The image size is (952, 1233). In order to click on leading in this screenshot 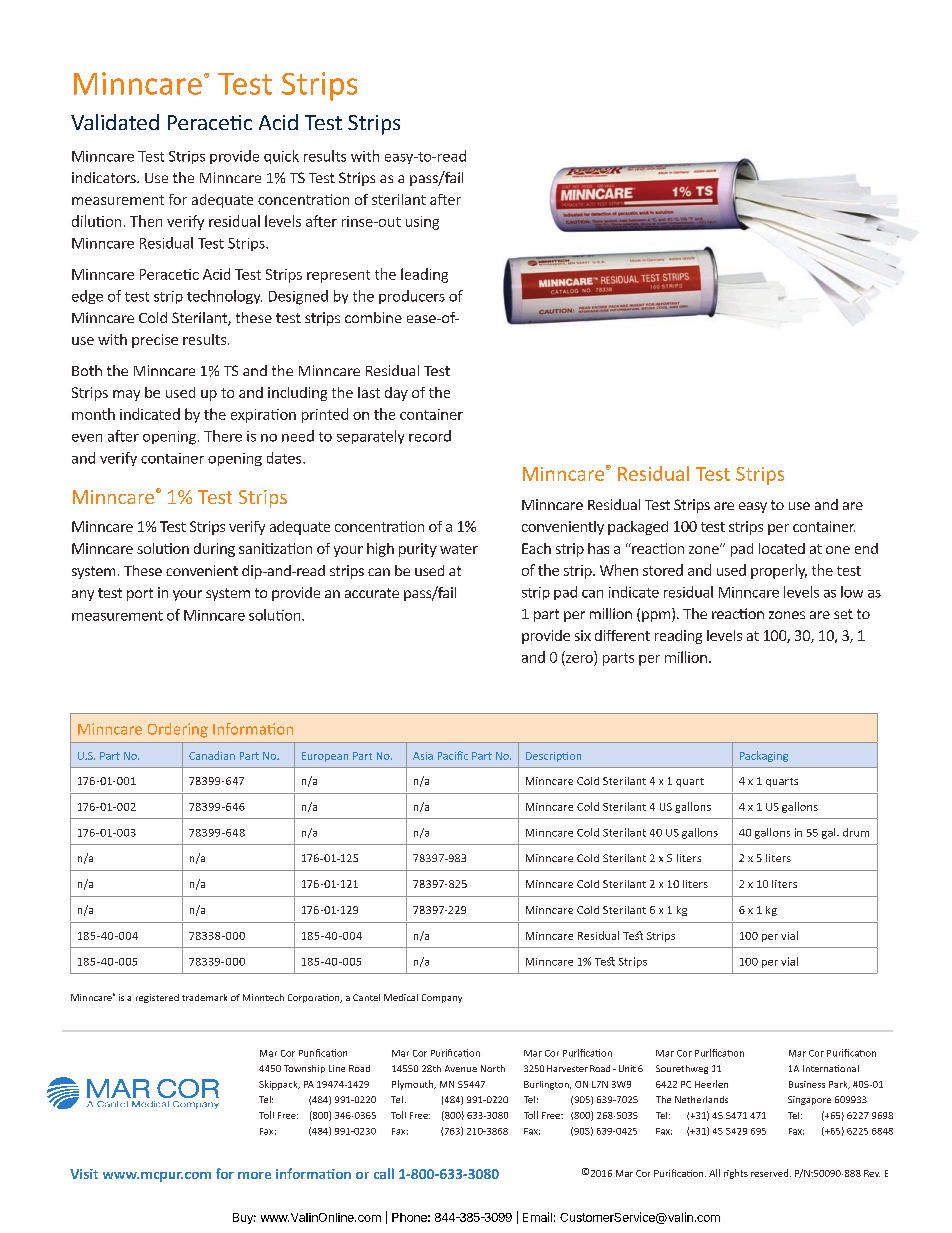, I will do `click(424, 275)`.
